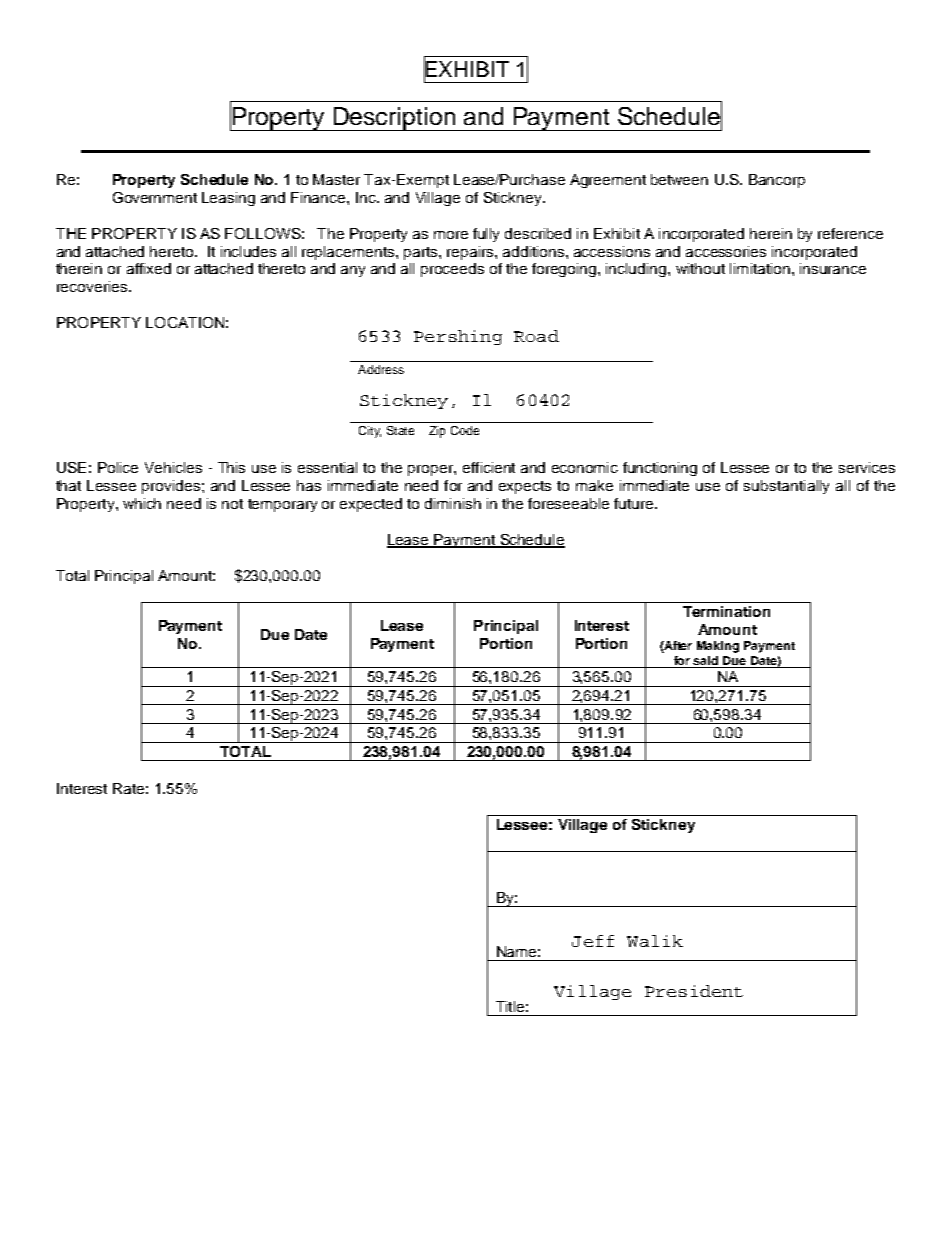 The height and width of the screenshot is (1233, 952). What do you see at coordinates (142, 503) in the screenshot?
I see `which` at bounding box center [142, 503].
